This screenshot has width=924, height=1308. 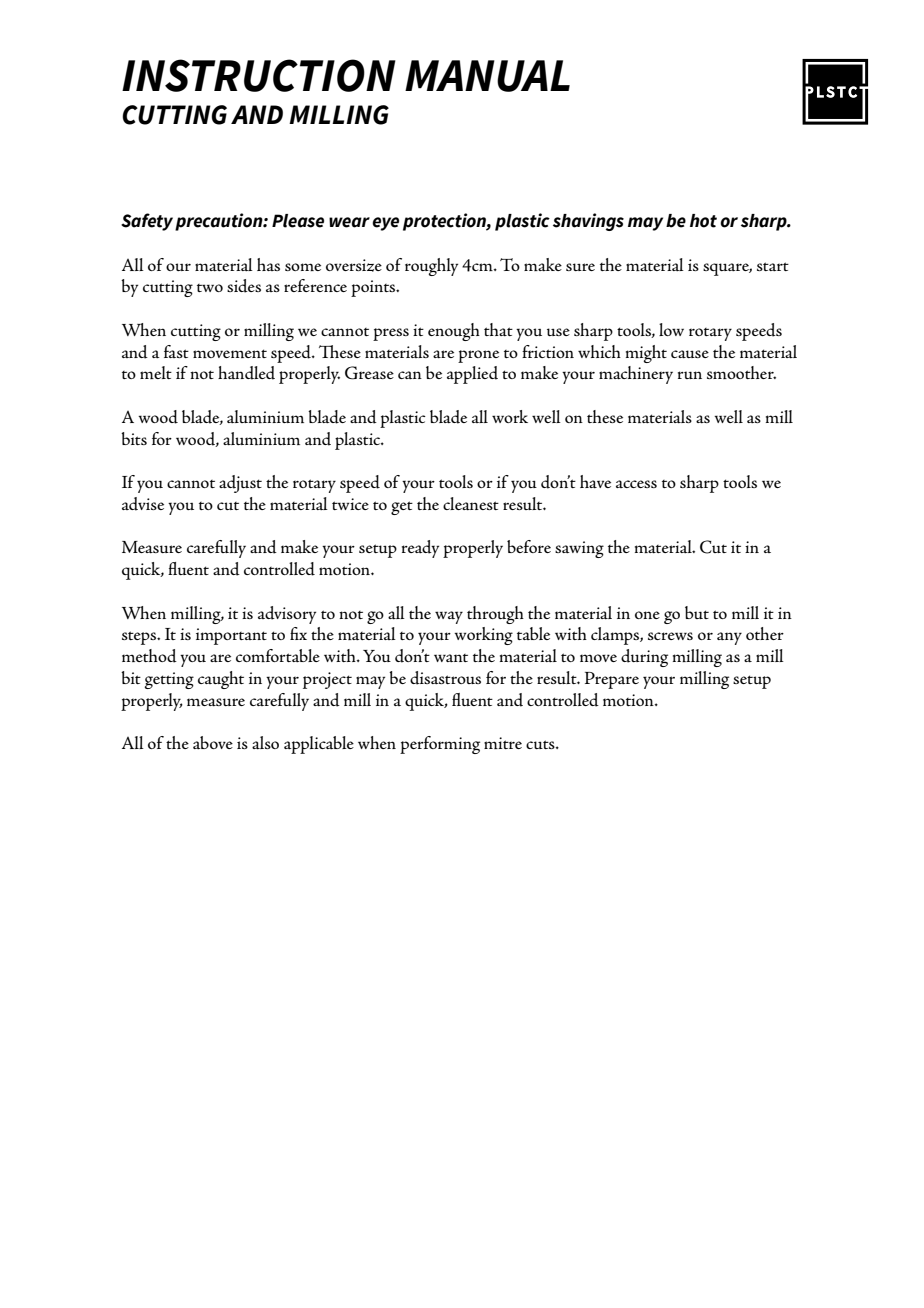 I want to click on INSTRUCTION, so click(x=259, y=75).
